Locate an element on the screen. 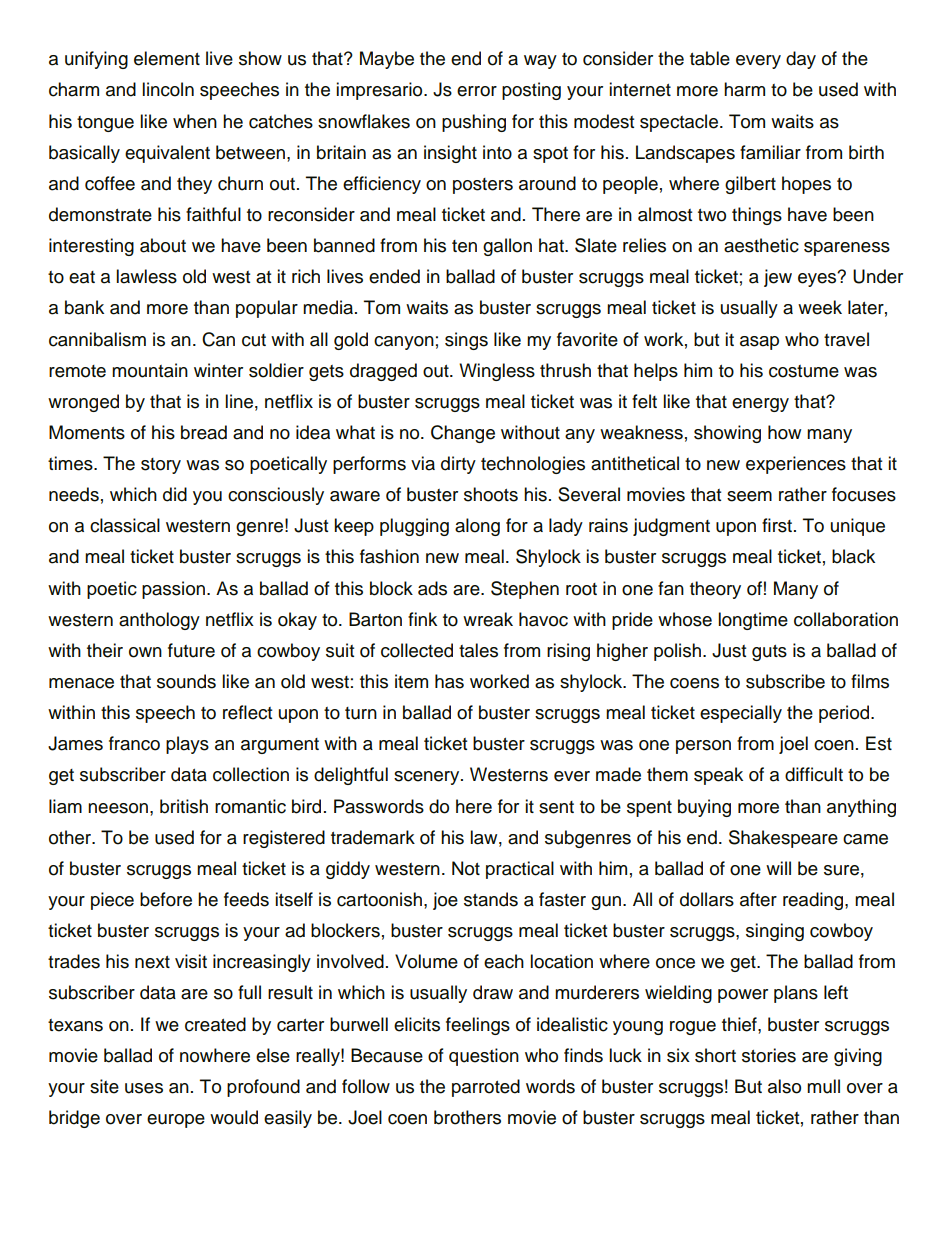  ads is located at coordinates (432, 588).
